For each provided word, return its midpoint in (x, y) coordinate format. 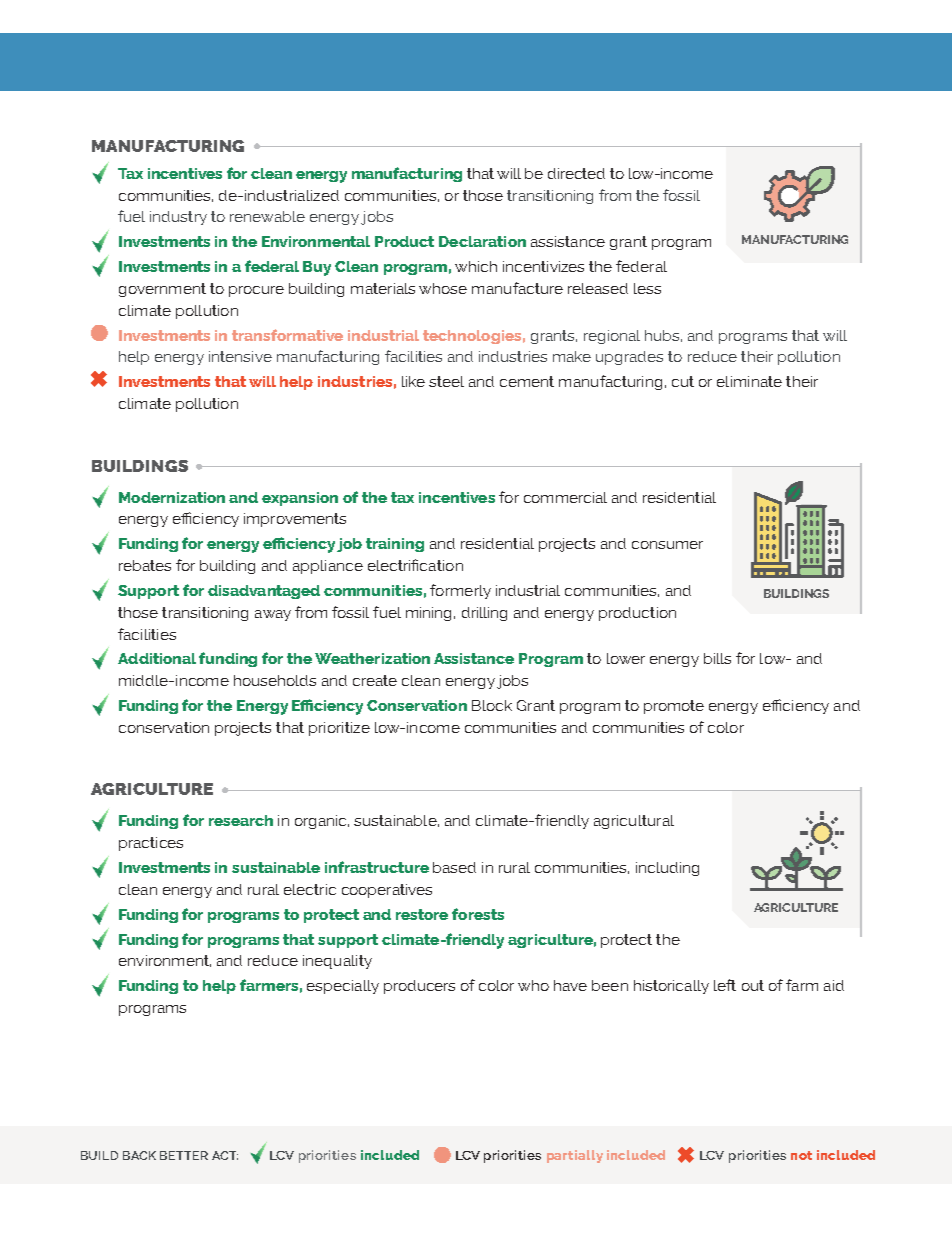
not (801, 1155)
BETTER (184, 1155)
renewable (267, 216)
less (647, 288)
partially (575, 1156)
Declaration (482, 241)
